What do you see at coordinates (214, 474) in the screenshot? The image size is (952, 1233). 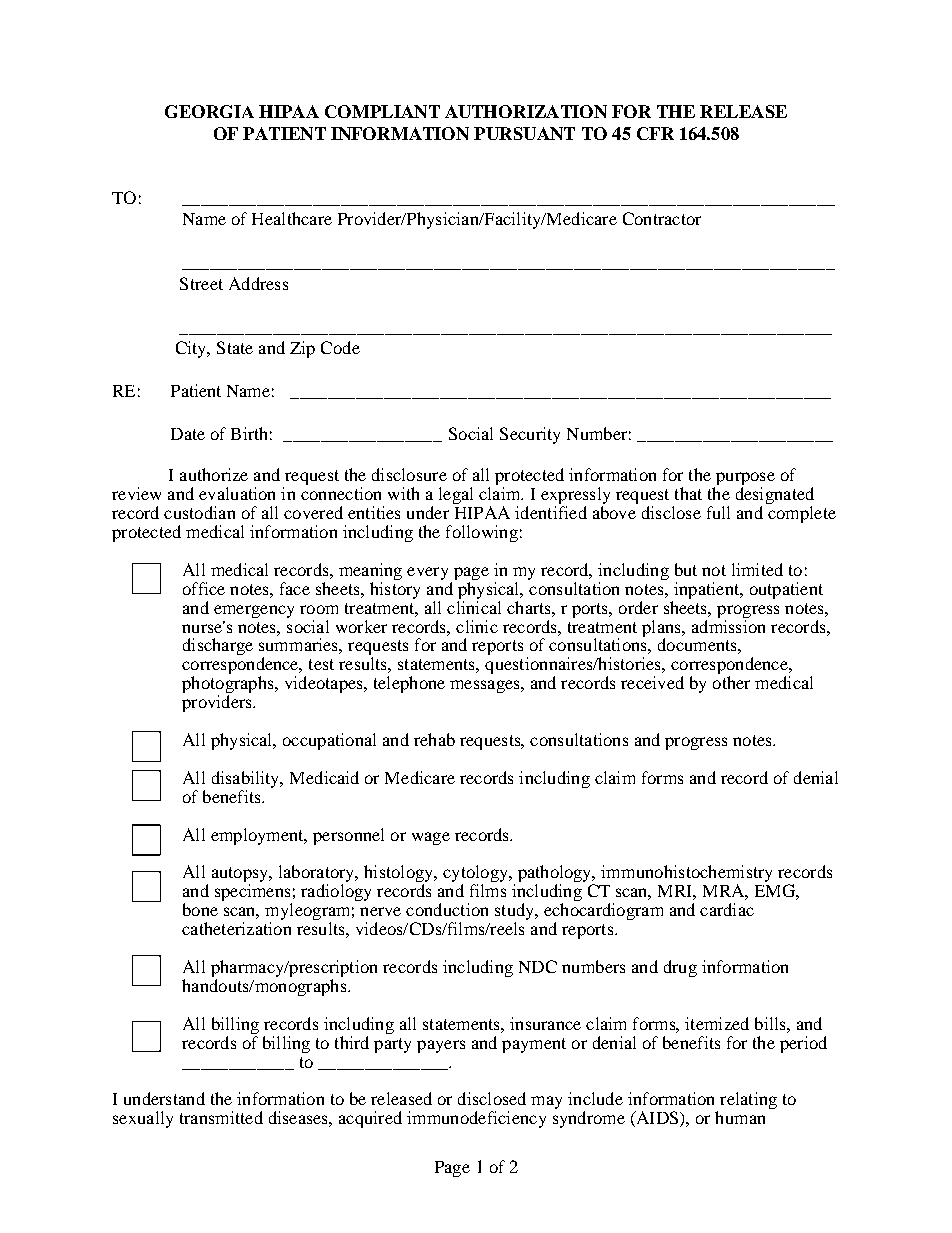 I see `authorize` at bounding box center [214, 474].
